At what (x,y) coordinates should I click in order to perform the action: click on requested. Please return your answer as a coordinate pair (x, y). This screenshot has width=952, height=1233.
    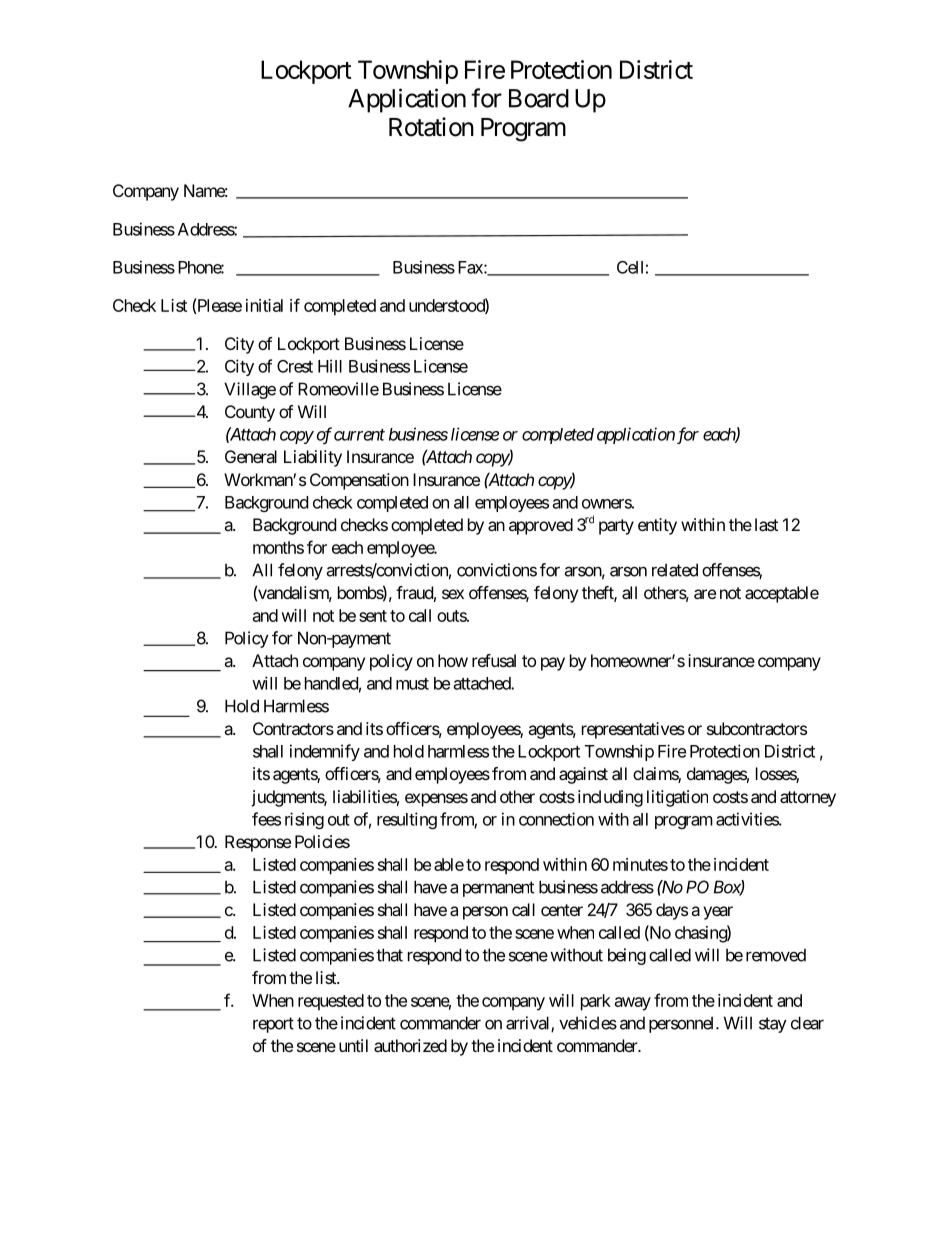
    Looking at the image, I should click on (331, 1002).
